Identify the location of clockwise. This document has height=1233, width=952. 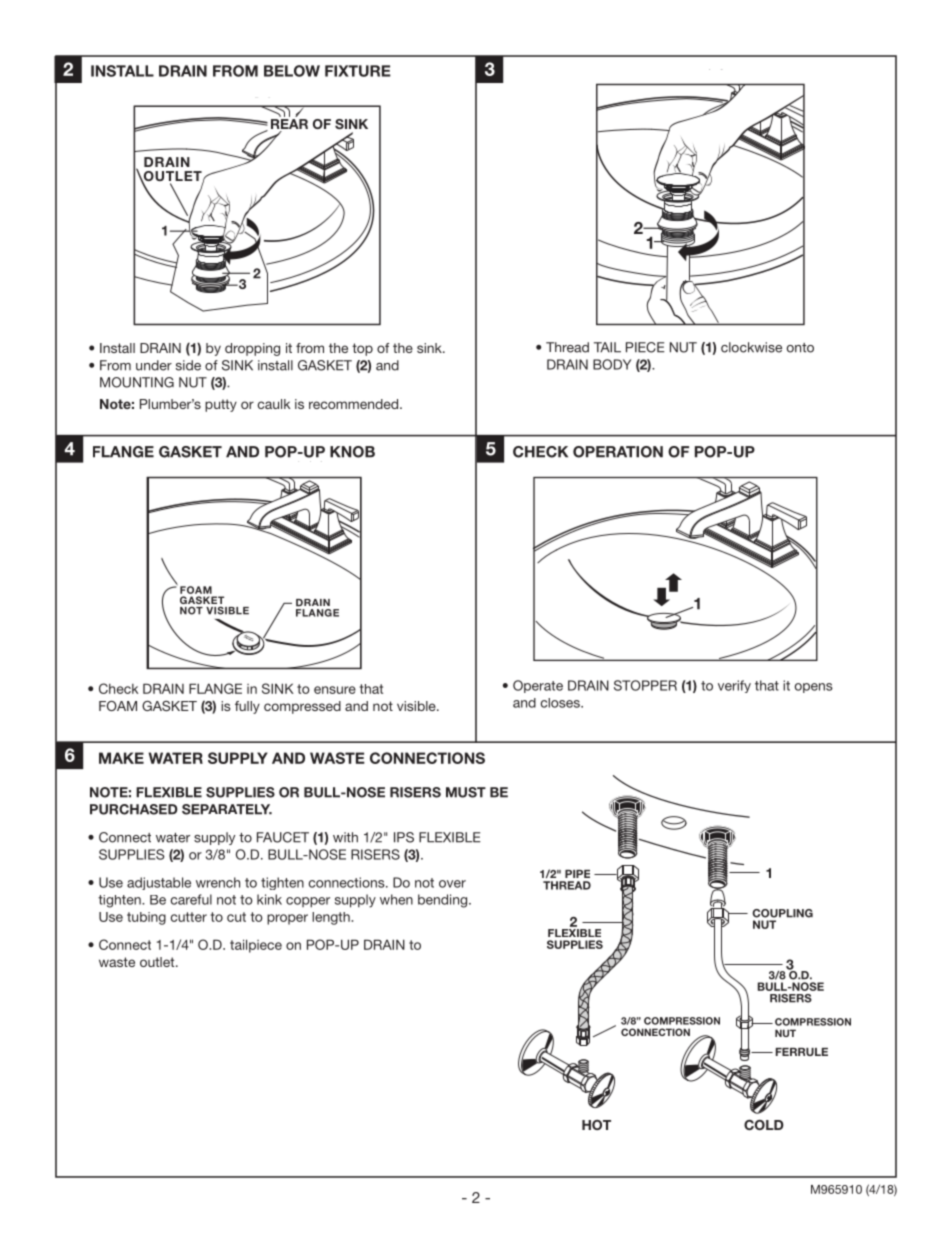
(751, 347).
